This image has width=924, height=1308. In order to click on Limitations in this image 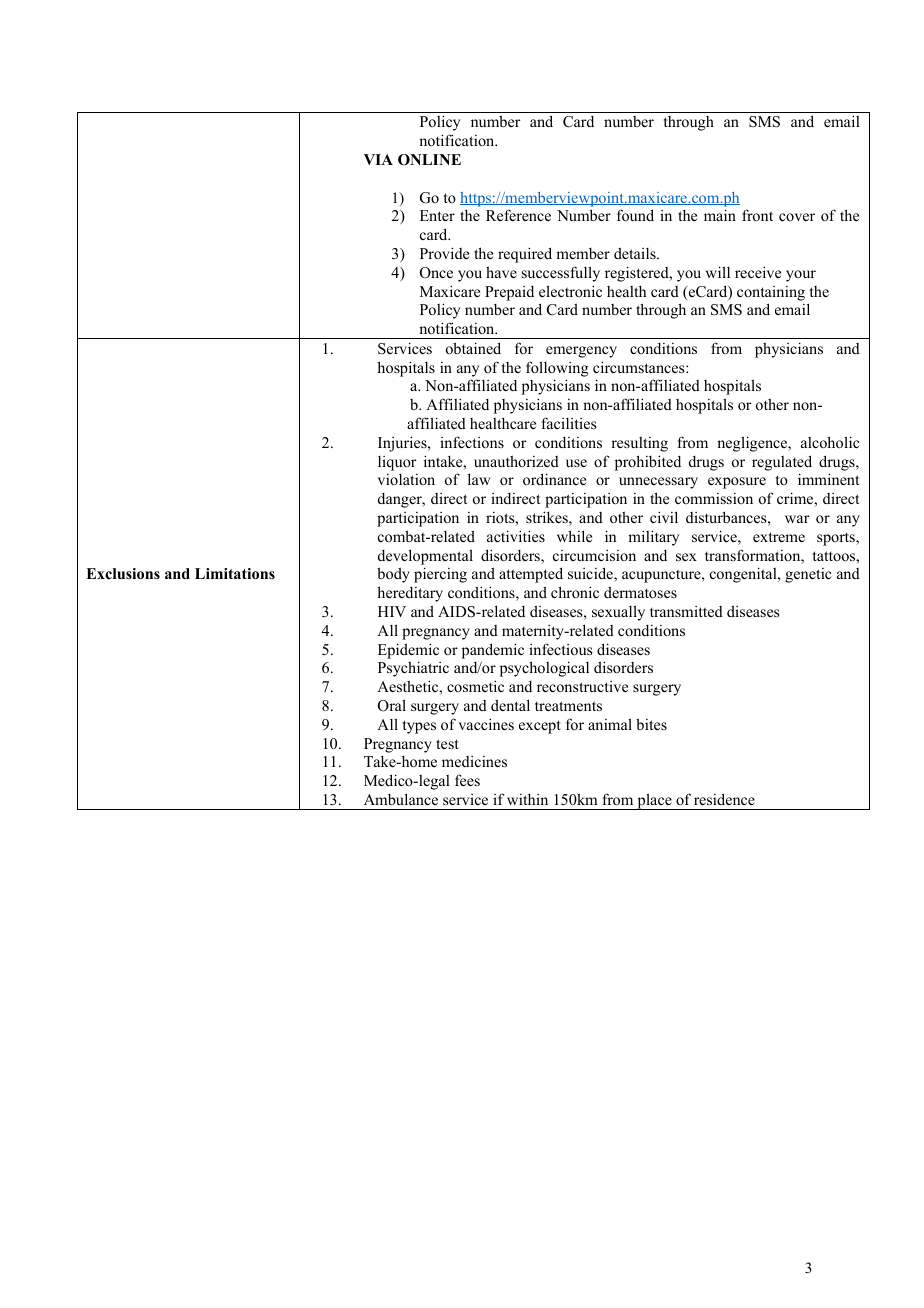, I will do `click(235, 574)`.
